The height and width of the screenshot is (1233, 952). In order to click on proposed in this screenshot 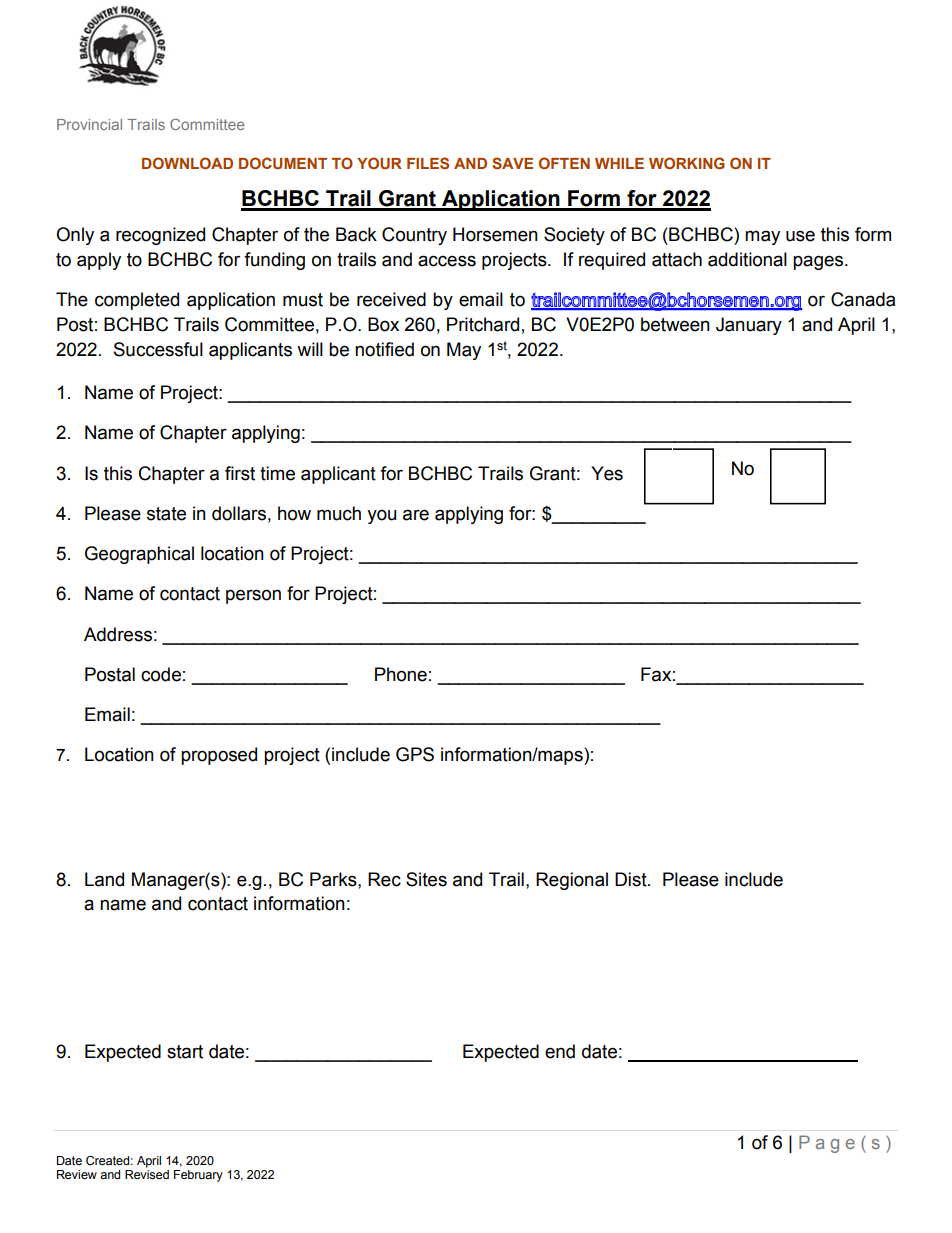, I will do `click(219, 756)`.
